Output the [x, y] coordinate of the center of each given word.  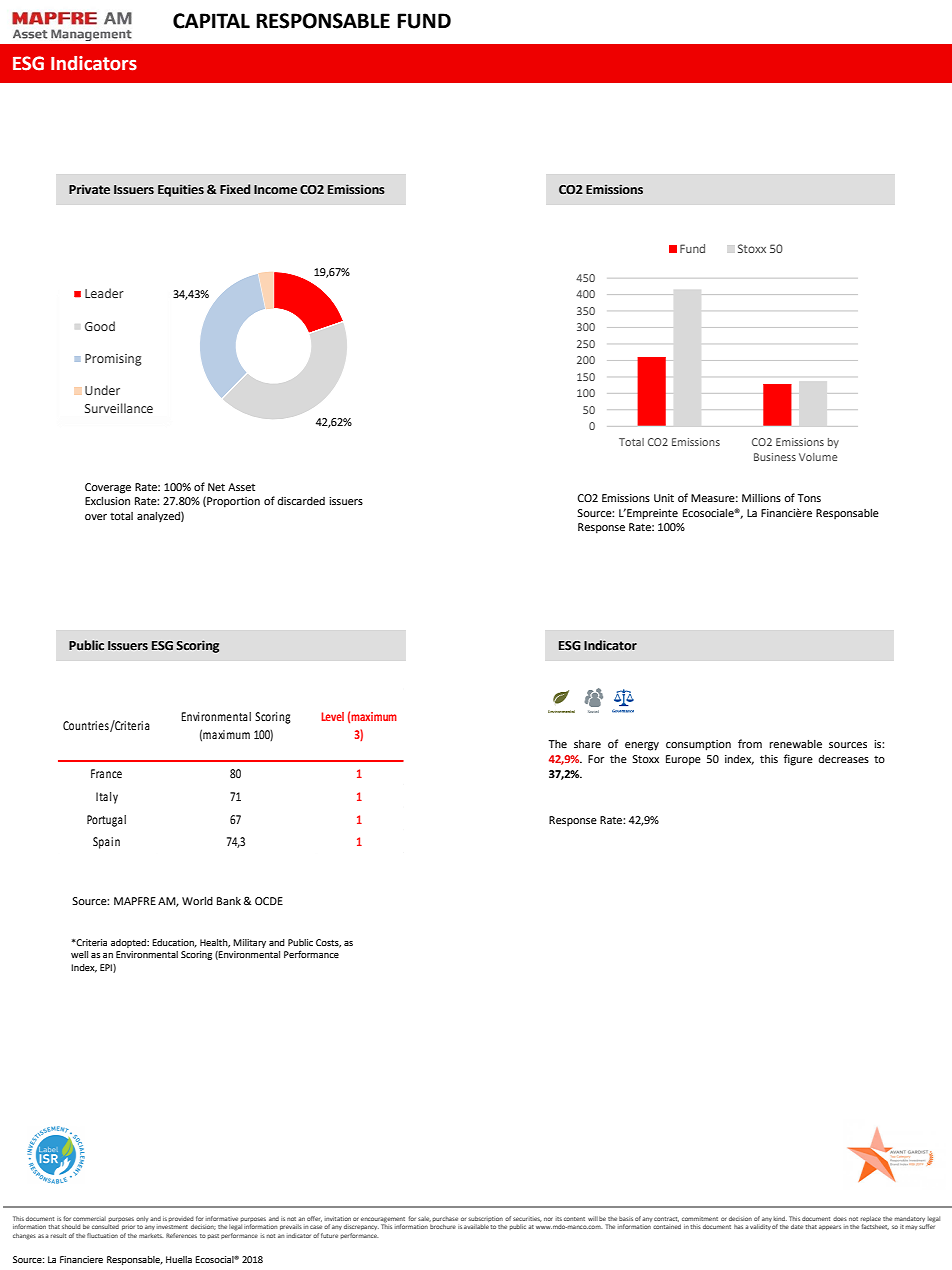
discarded [301, 501]
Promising [113, 360]
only [142, 1219]
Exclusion [107, 501]
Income [275, 190]
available [476, 1226]
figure [798, 760]
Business [775, 457]
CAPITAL [211, 21]
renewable [795, 744]
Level [332, 716]
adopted [129, 943]
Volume [818, 457]
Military [249, 943]
